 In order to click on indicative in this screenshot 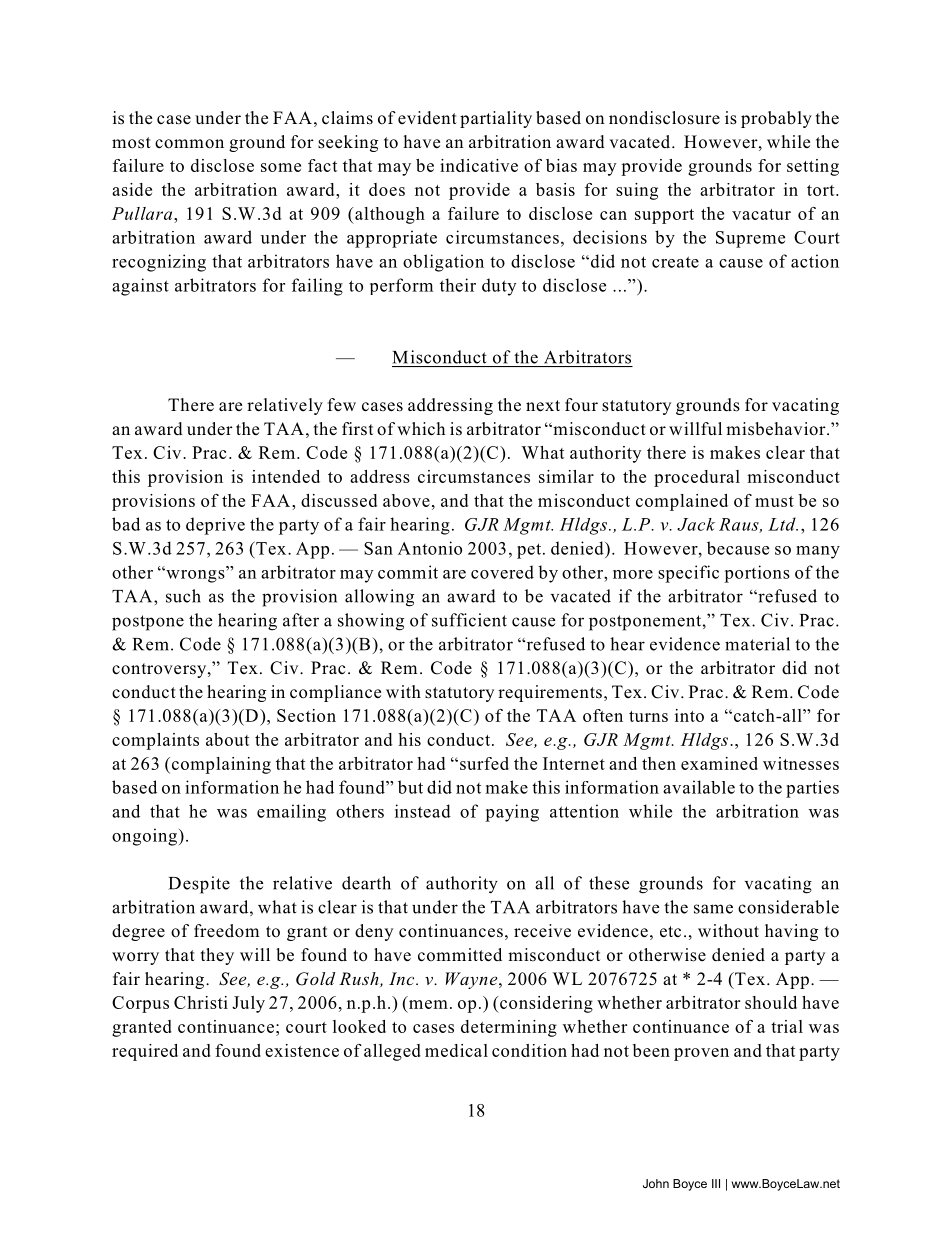, I will do `click(479, 165)`.
